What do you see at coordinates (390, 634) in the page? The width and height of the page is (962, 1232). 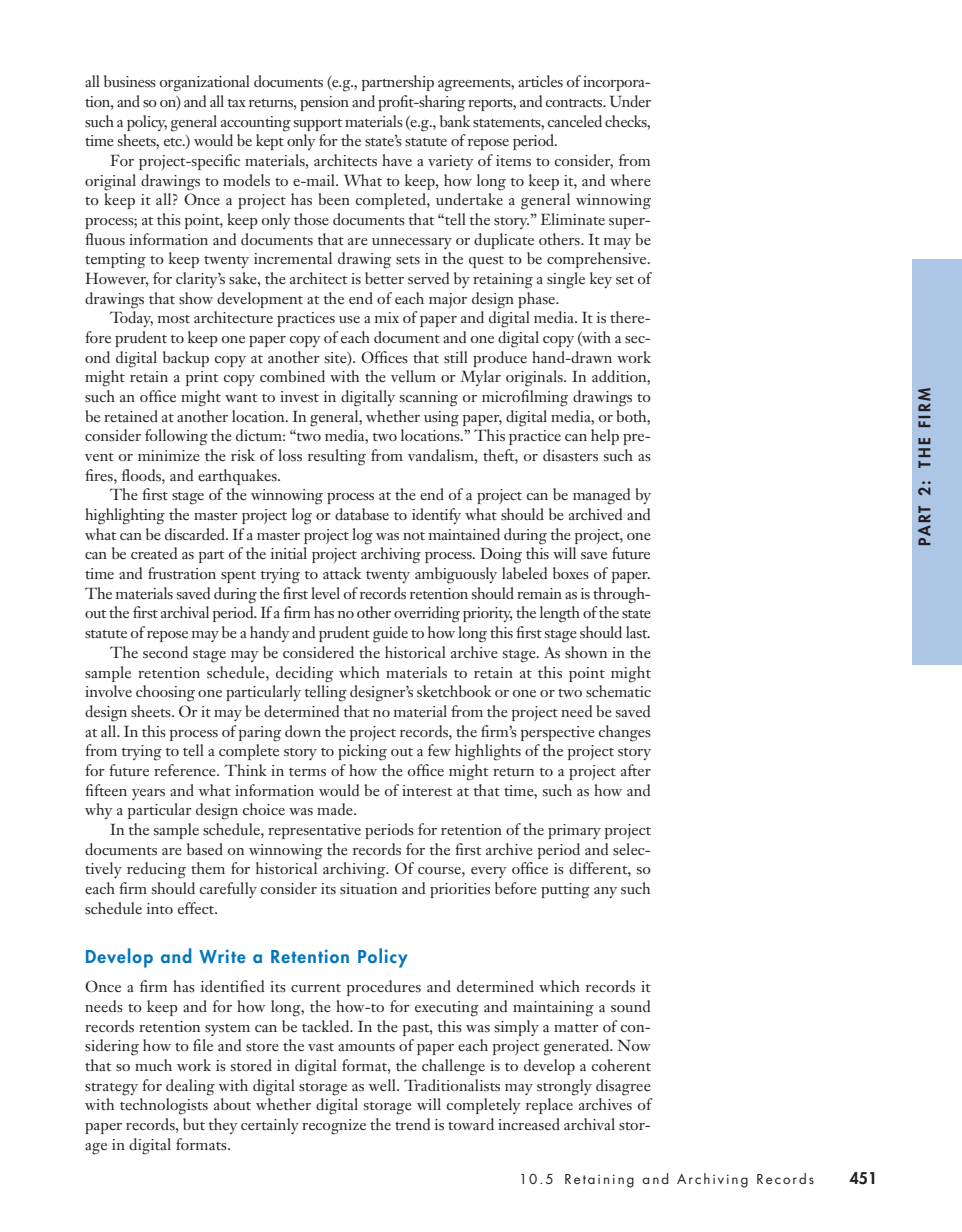 I see `guide` at bounding box center [390, 634].
